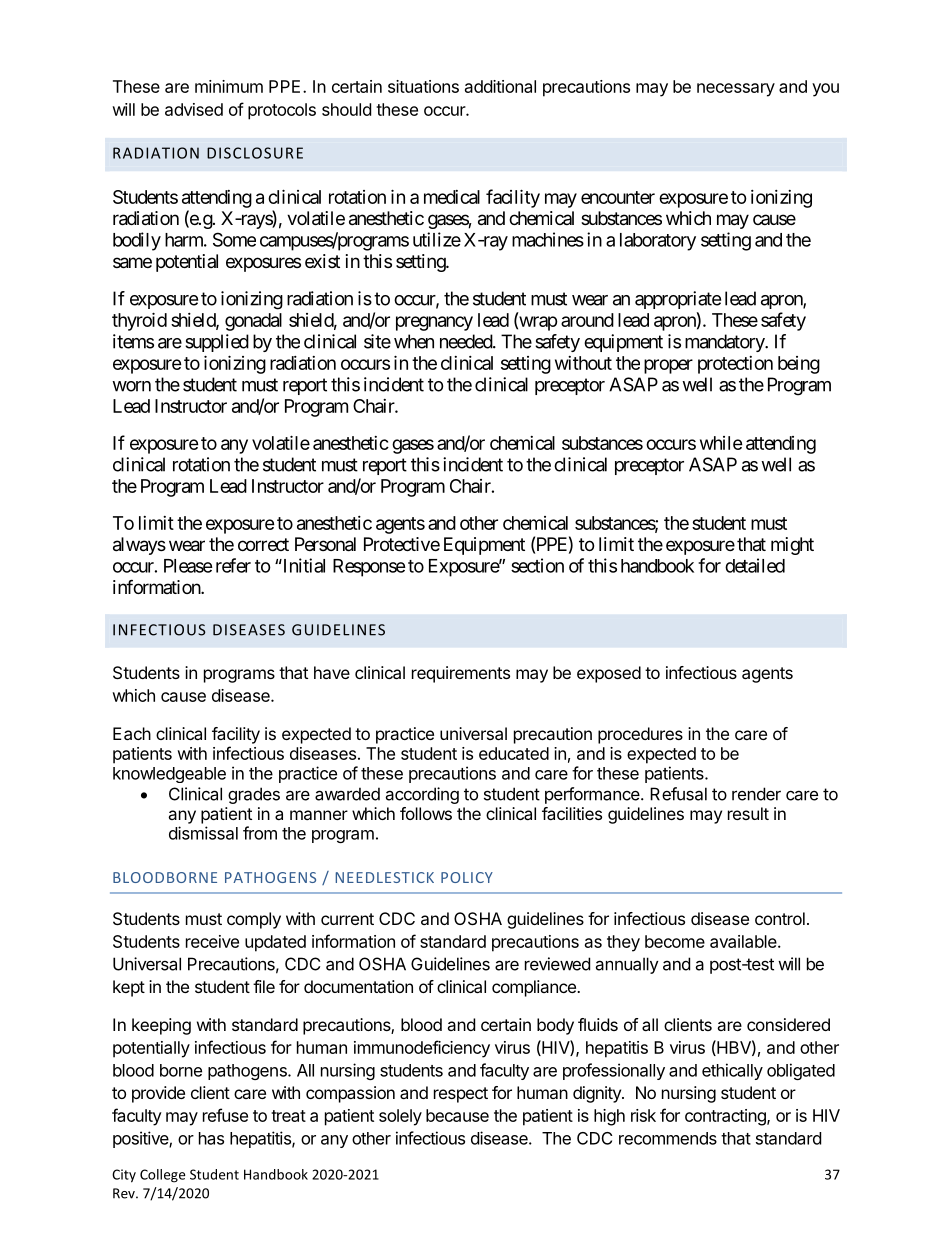 The image size is (952, 1233). I want to click on contracting, so click(726, 1117).
